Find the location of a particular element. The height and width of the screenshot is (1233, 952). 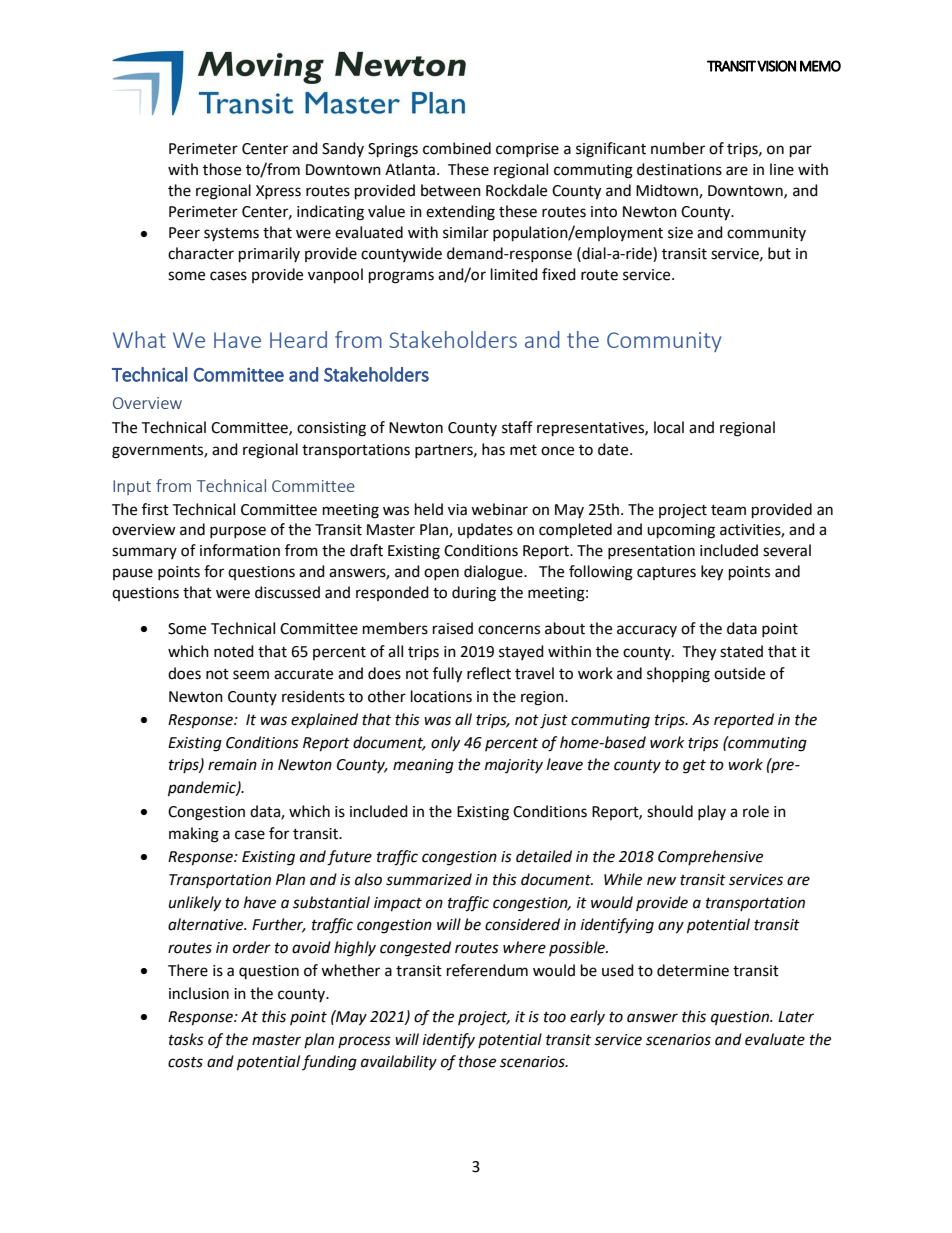

VISION is located at coordinates (776, 66).
